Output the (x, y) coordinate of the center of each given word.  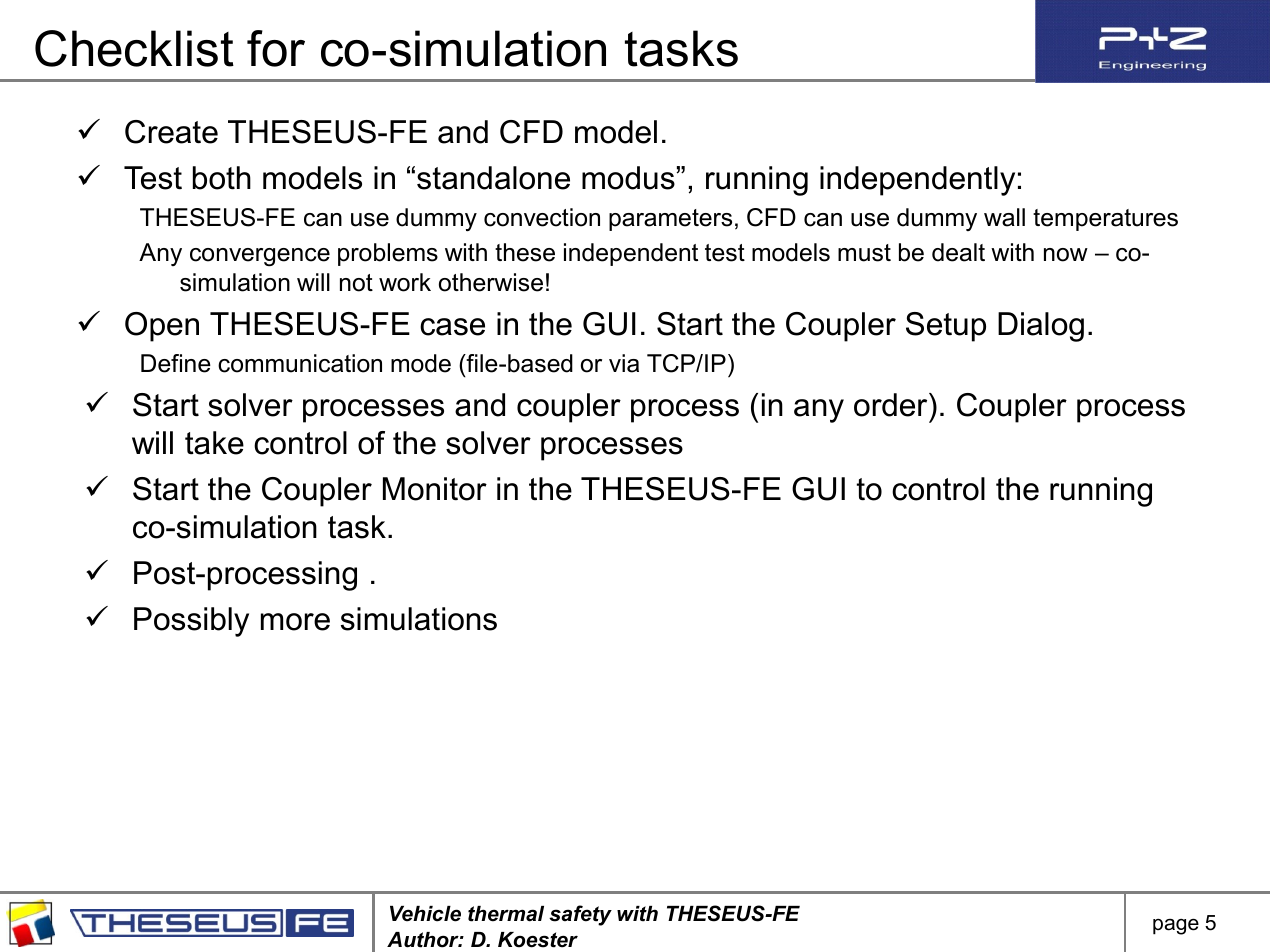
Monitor (435, 489)
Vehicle (425, 914)
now (1066, 255)
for (276, 48)
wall (1004, 217)
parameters (670, 220)
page (1176, 926)
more (295, 622)
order (892, 405)
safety (580, 915)
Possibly (191, 622)
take (214, 443)
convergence (260, 257)
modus (628, 178)
